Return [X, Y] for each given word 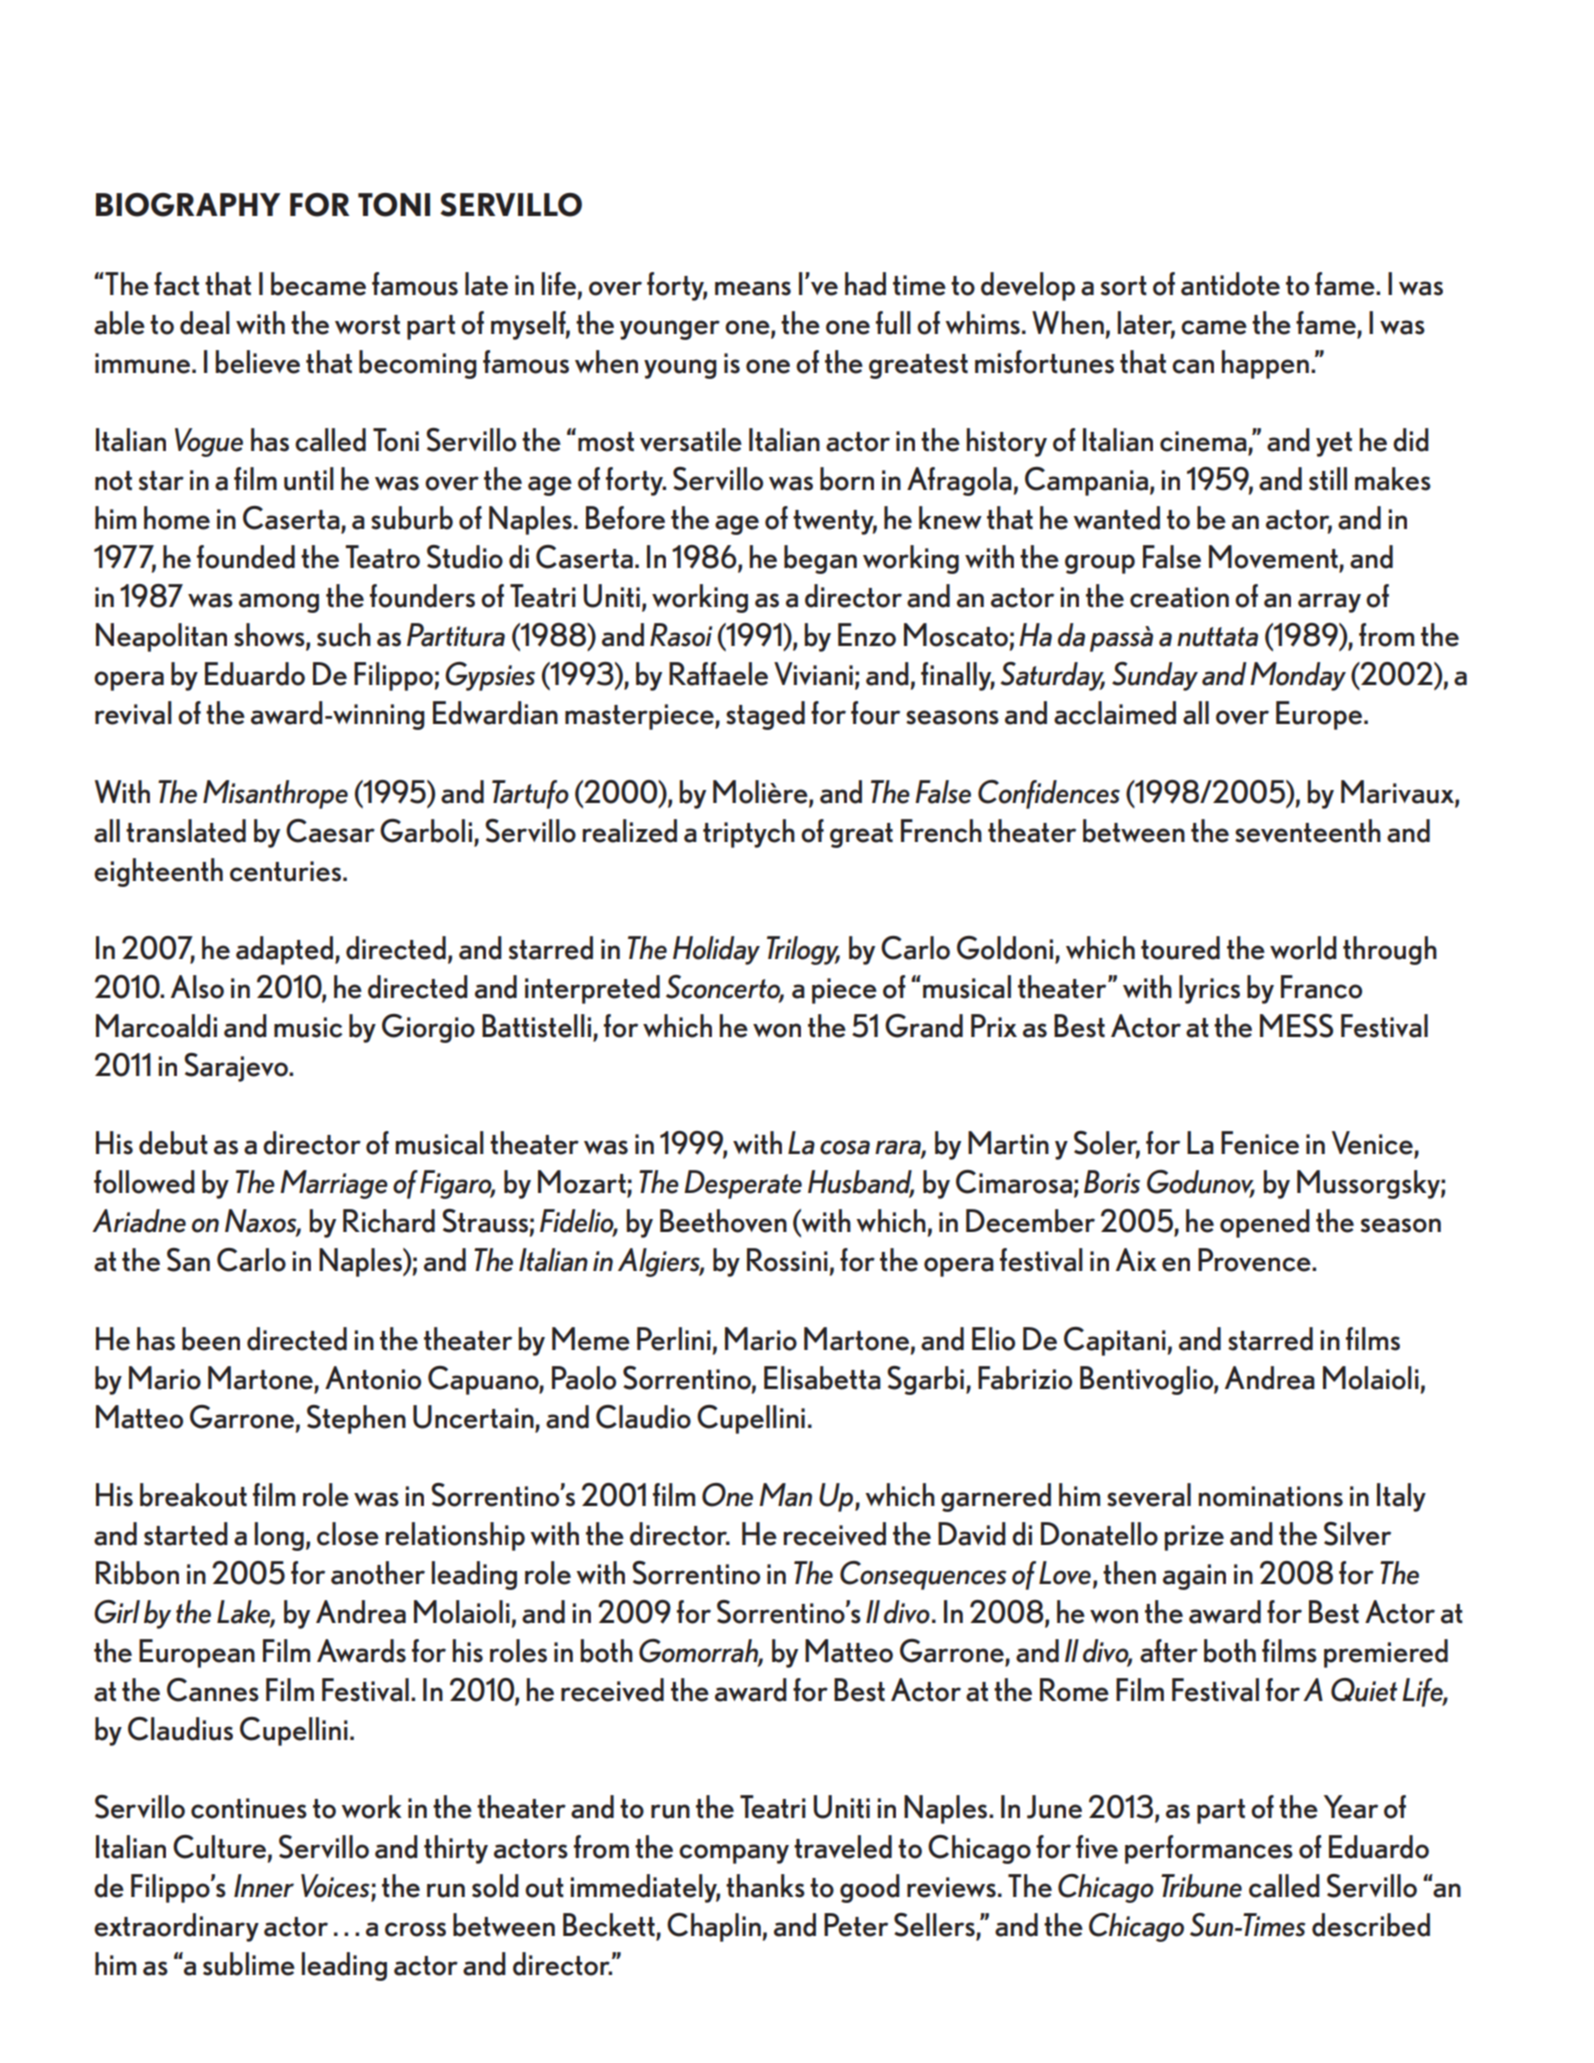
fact [176, 284]
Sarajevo [237, 1067]
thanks [765, 1886]
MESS [1296, 1026]
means [753, 288]
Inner [264, 1886]
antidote [1230, 284]
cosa [845, 1147]
